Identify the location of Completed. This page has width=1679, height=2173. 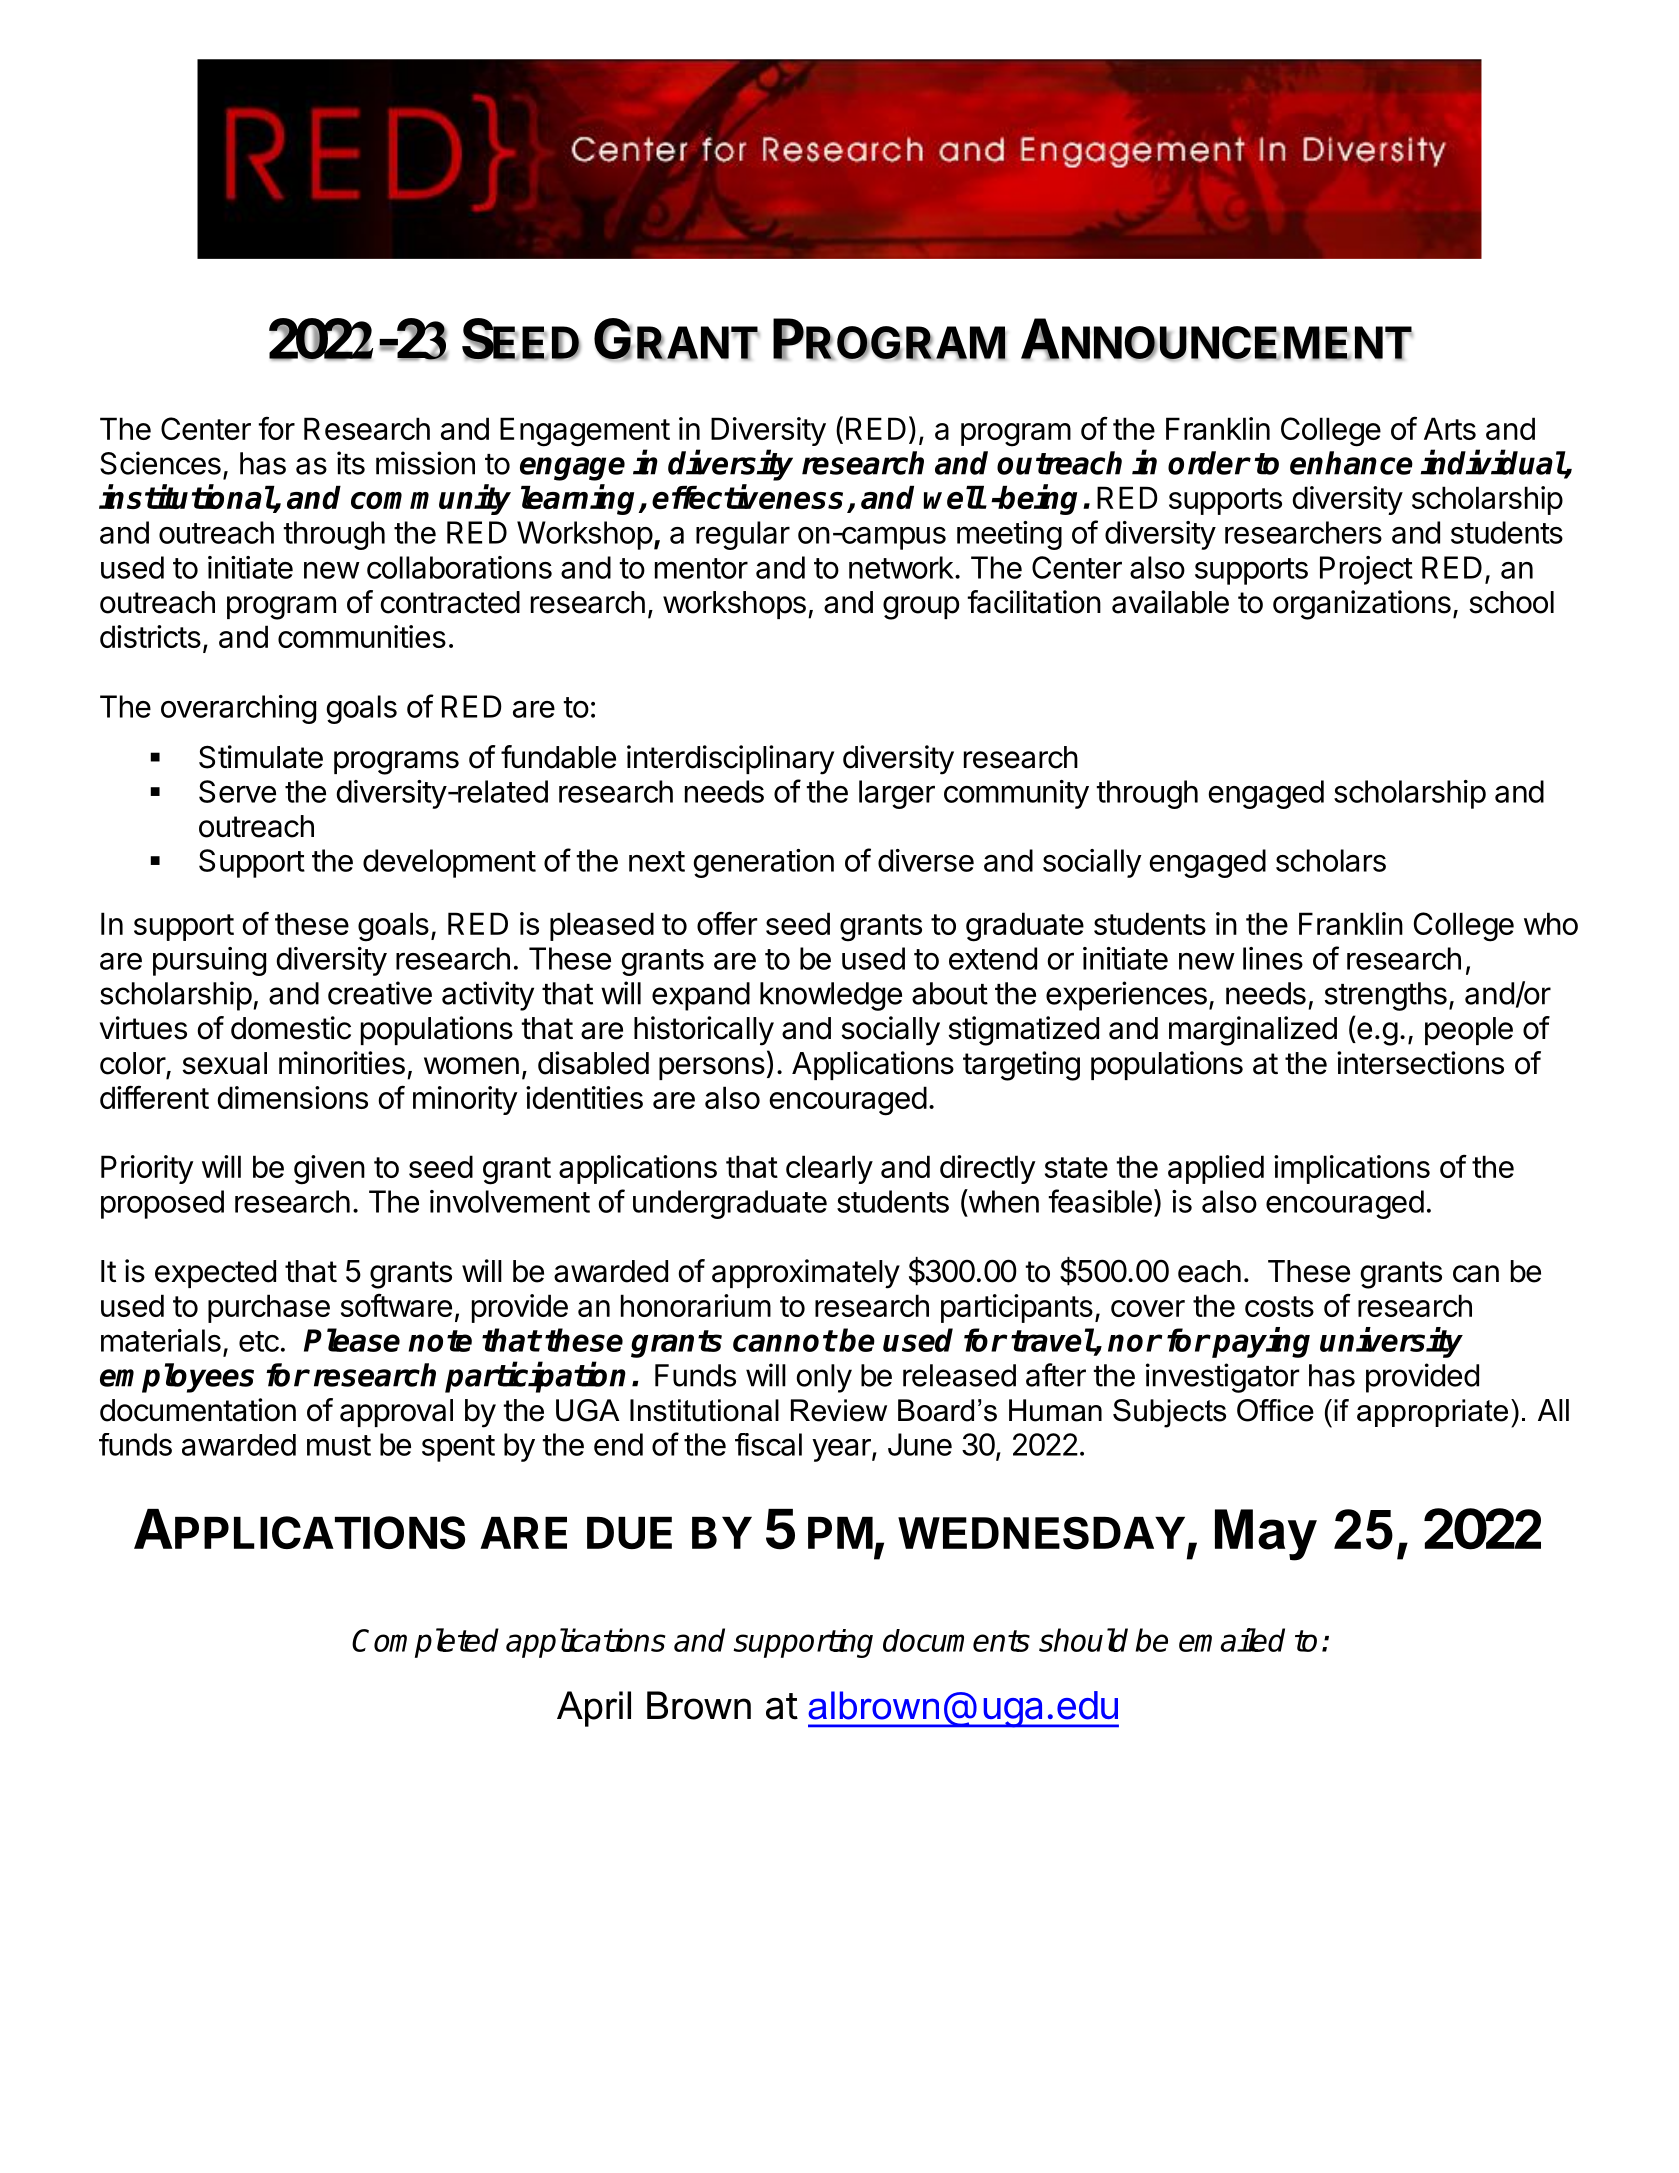
(425, 1643).
